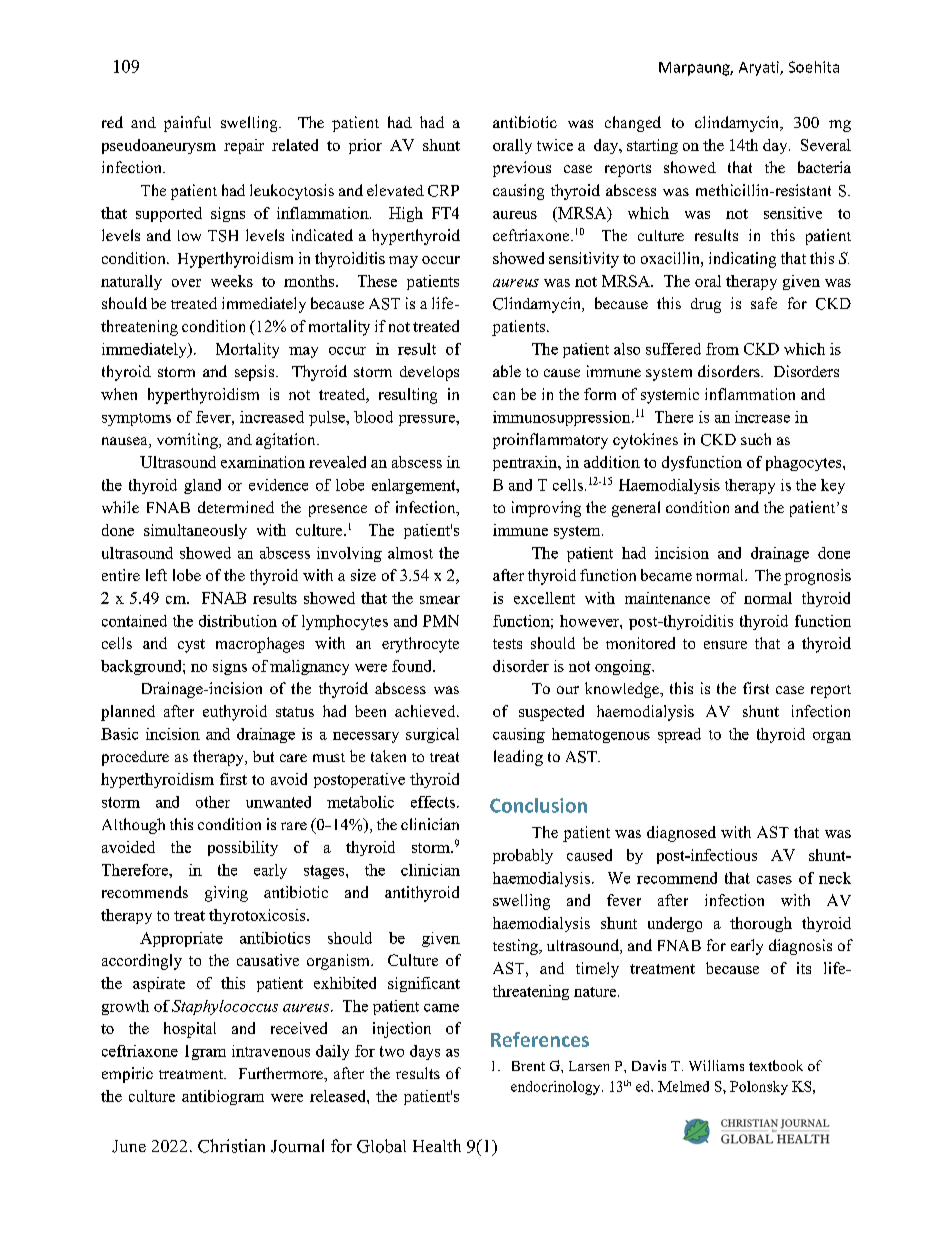 The image size is (952, 1233). What do you see at coordinates (244, 146) in the document?
I see `repair` at bounding box center [244, 146].
